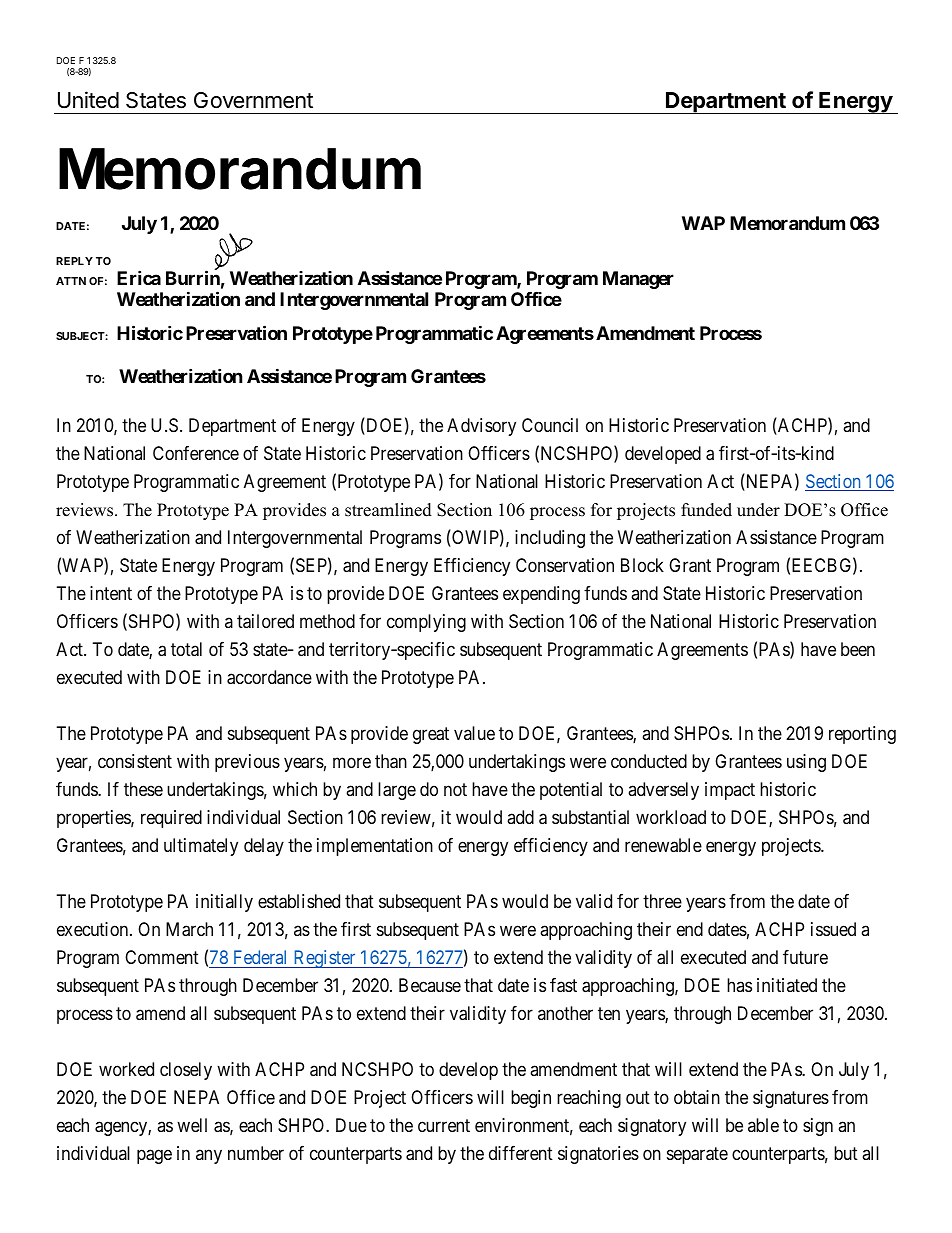 This image has width=952, height=1233. I want to click on funded, so click(706, 510).
